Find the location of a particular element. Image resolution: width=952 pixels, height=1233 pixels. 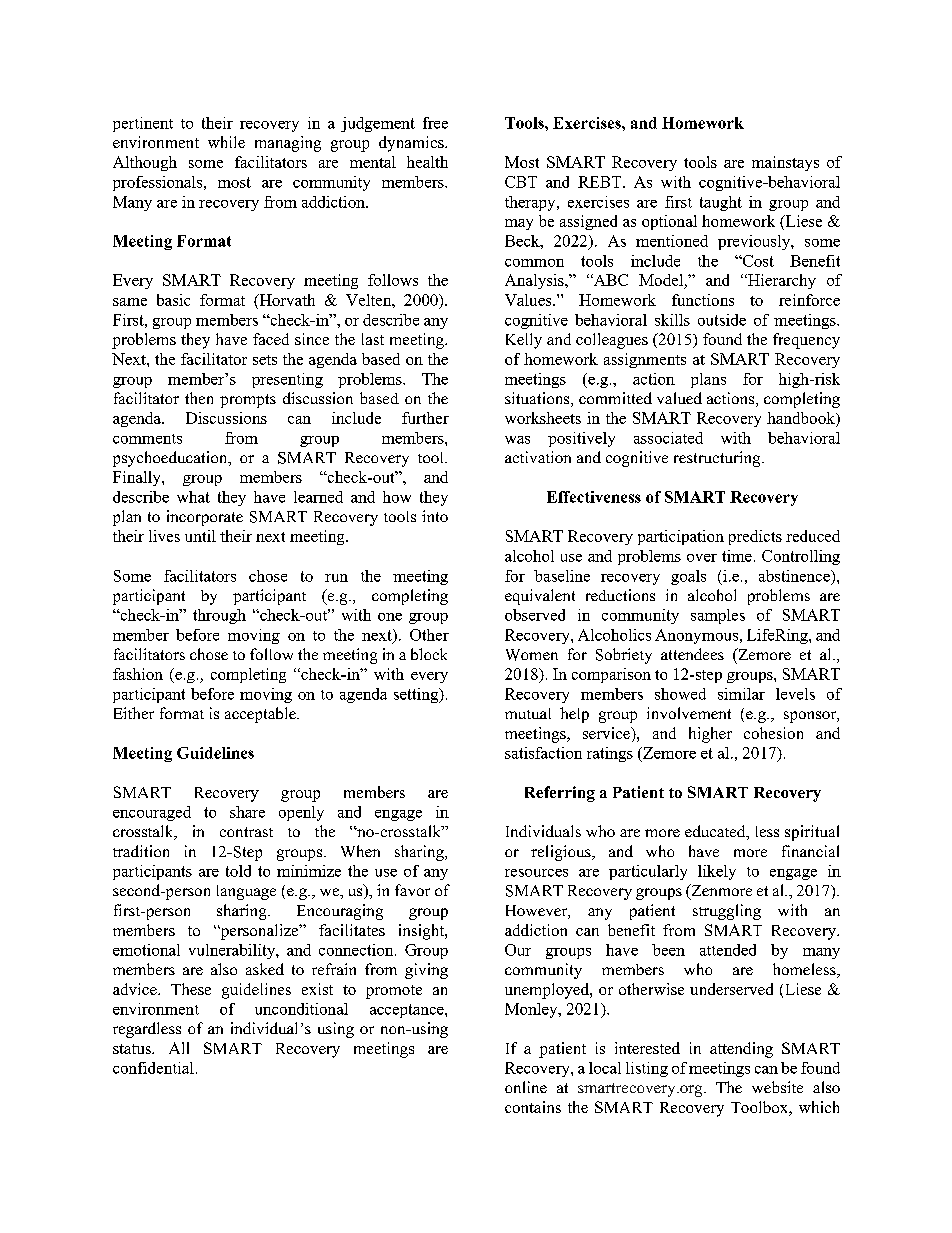

while is located at coordinates (226, 142).
